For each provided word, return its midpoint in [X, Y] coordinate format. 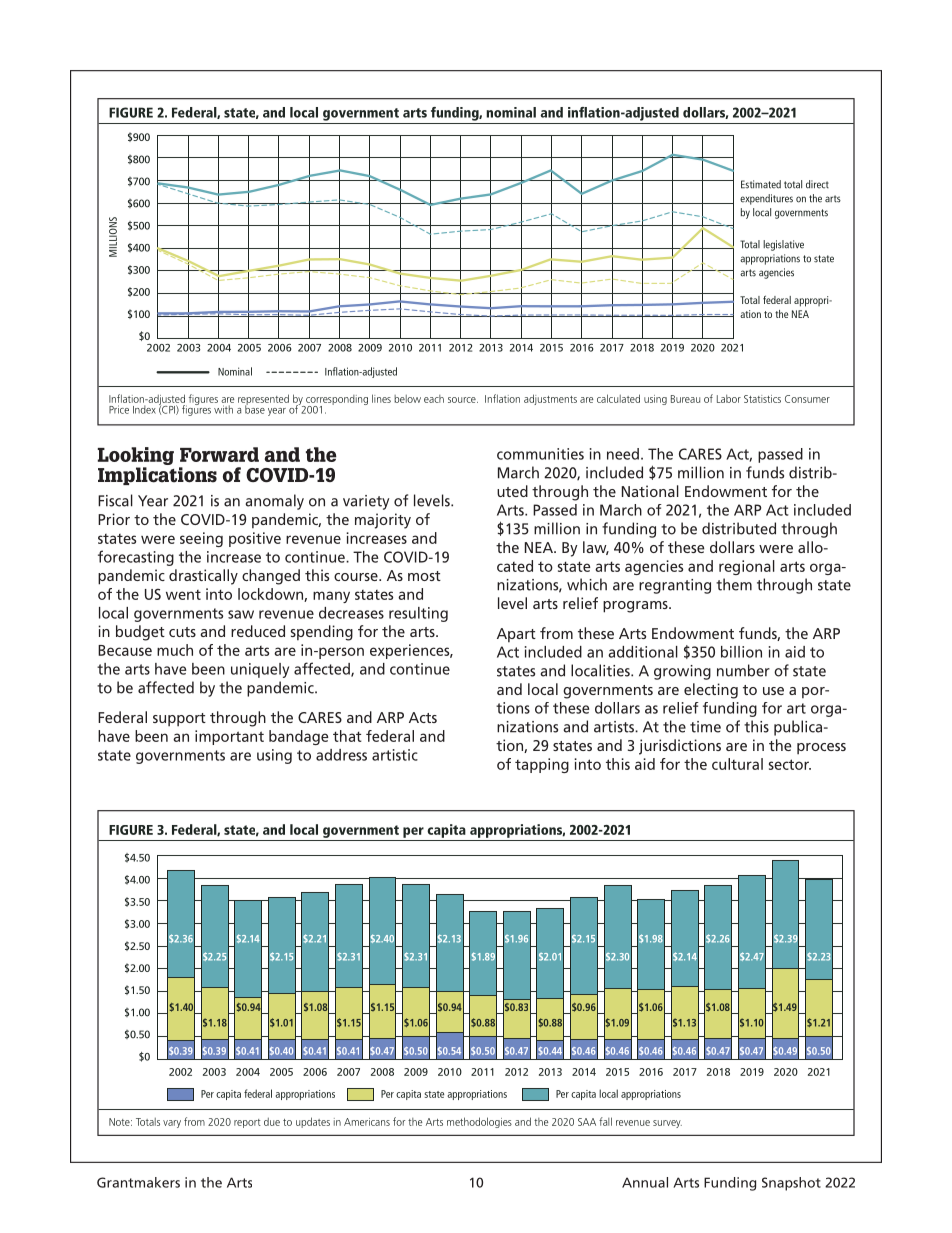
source [463, 400]
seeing [201, 539]
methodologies [479, 1122]
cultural [737, 764]
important [229, 737]
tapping [542, 765]
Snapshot [791, 1184]
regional [747, 567]
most [424, 576]
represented [263, 400]
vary [172, 1124]
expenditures [766, 199]
